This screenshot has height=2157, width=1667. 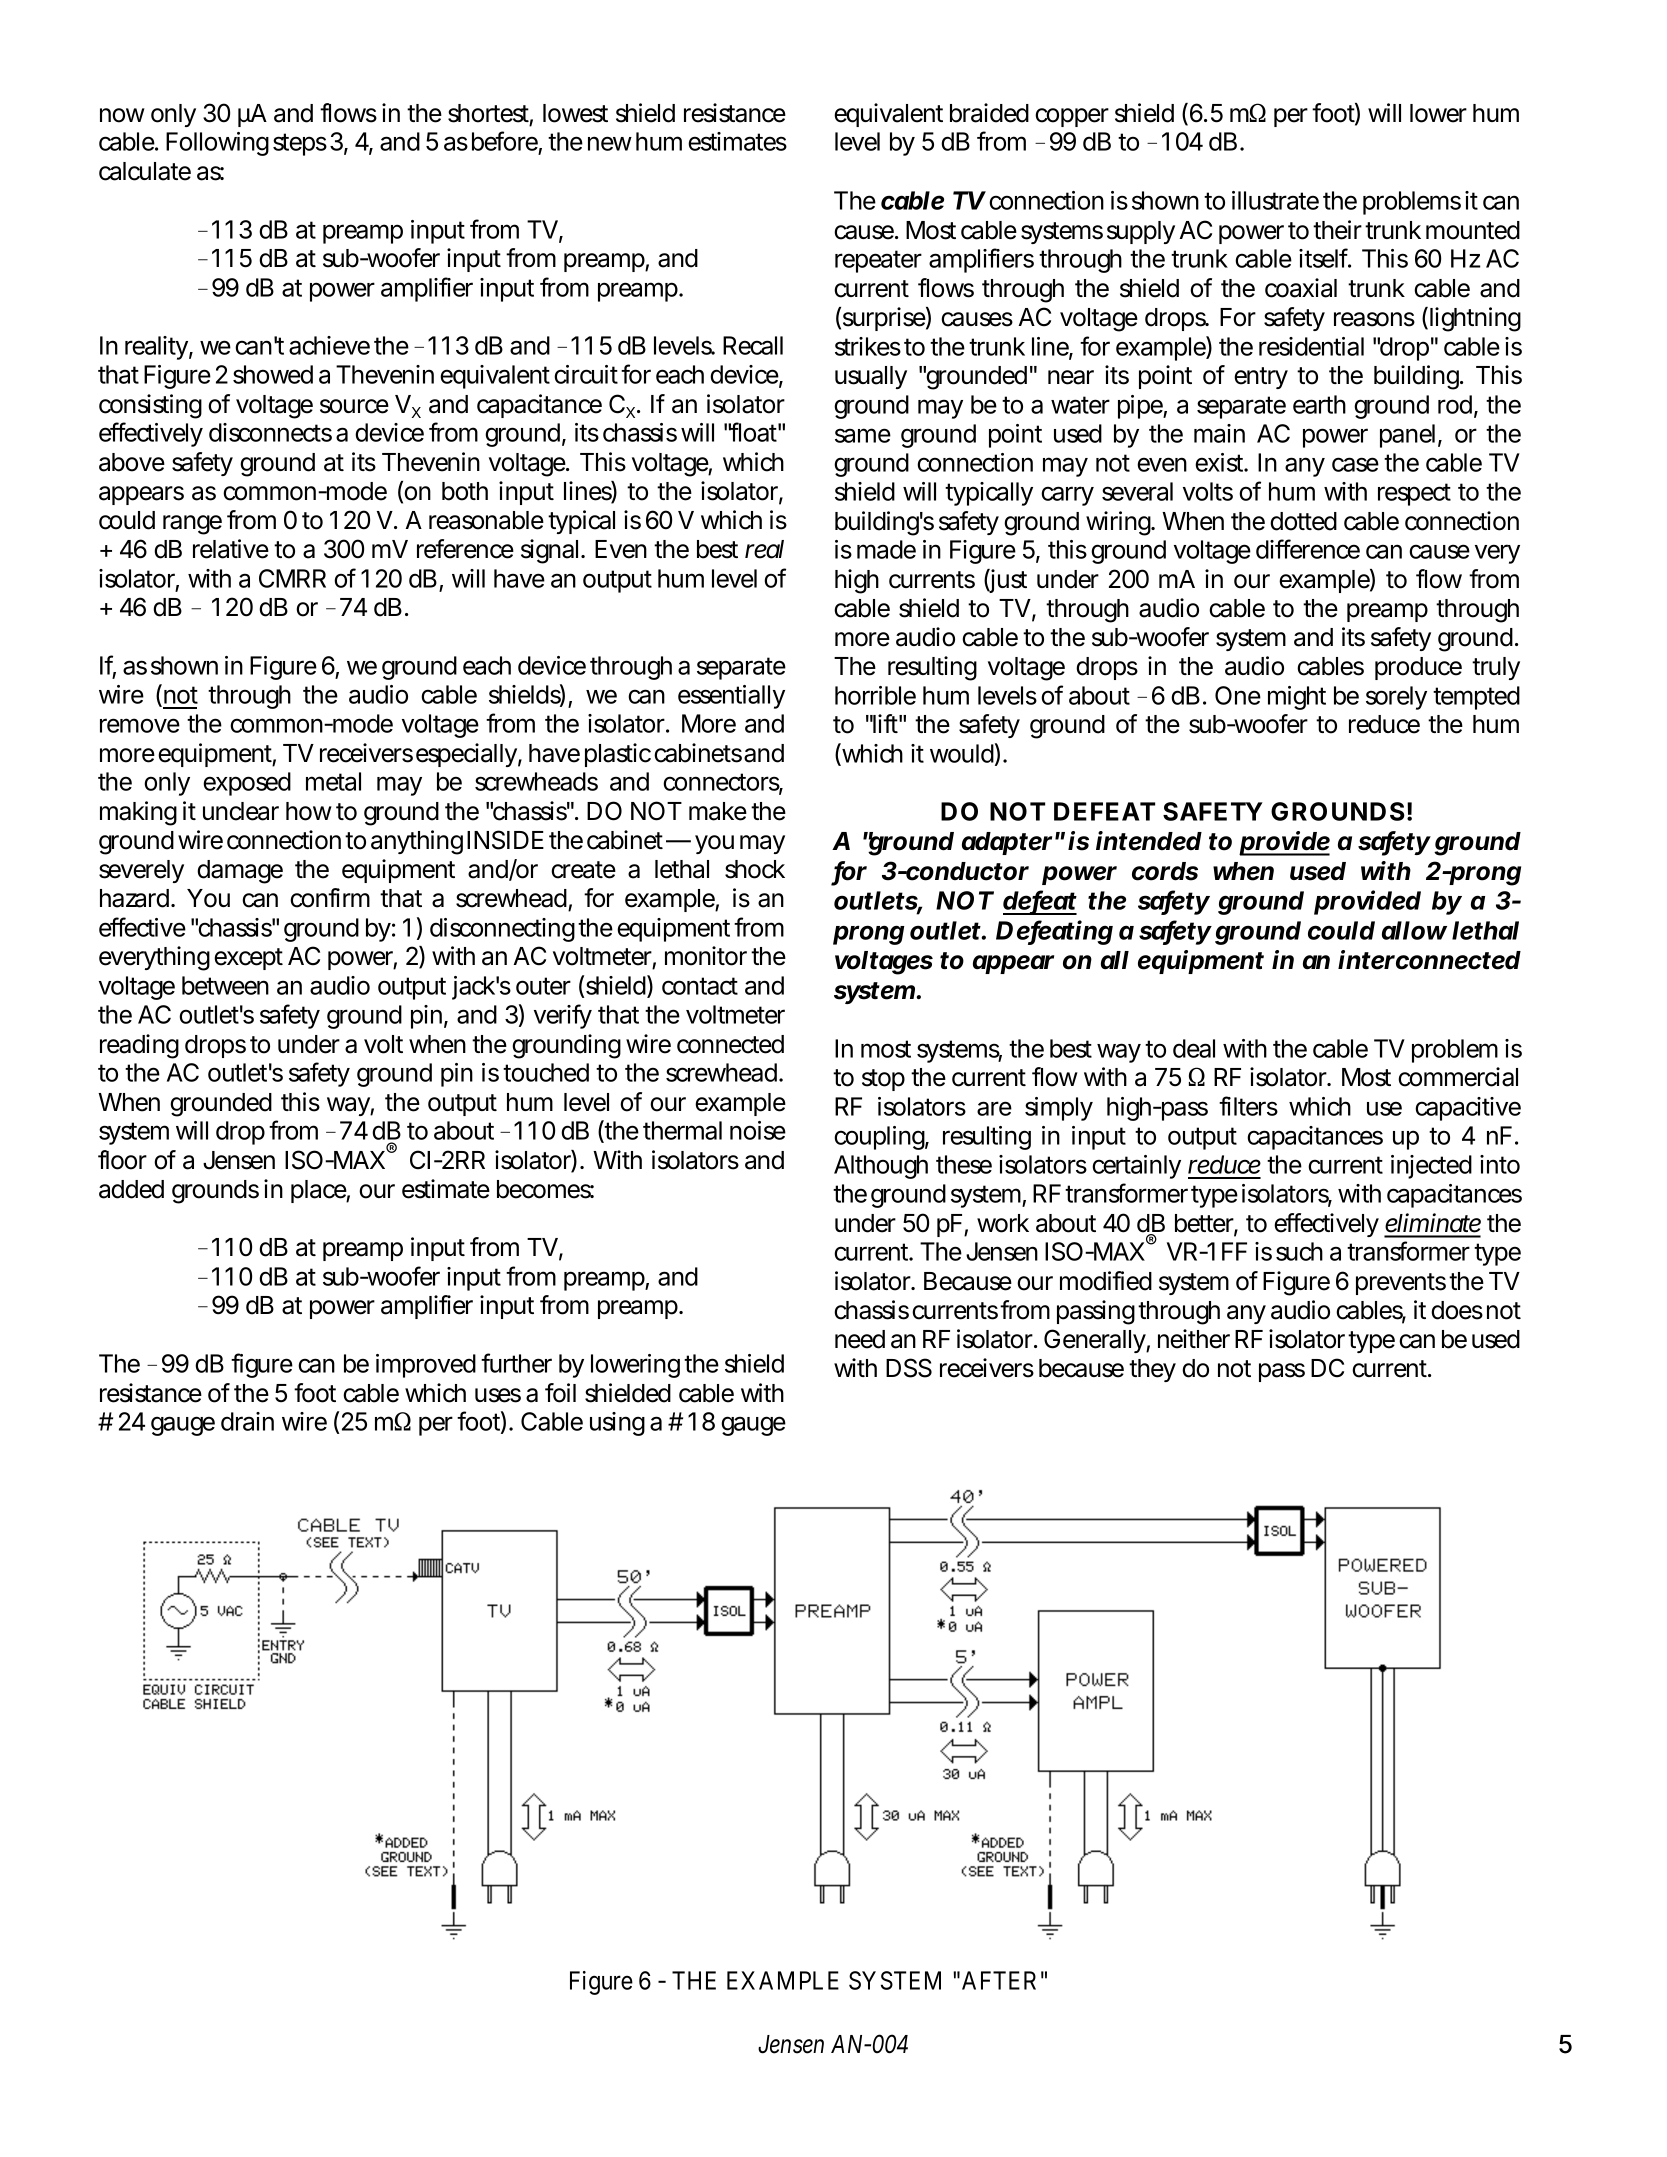 I want to click on drain, so click(x=247, y=1421).
